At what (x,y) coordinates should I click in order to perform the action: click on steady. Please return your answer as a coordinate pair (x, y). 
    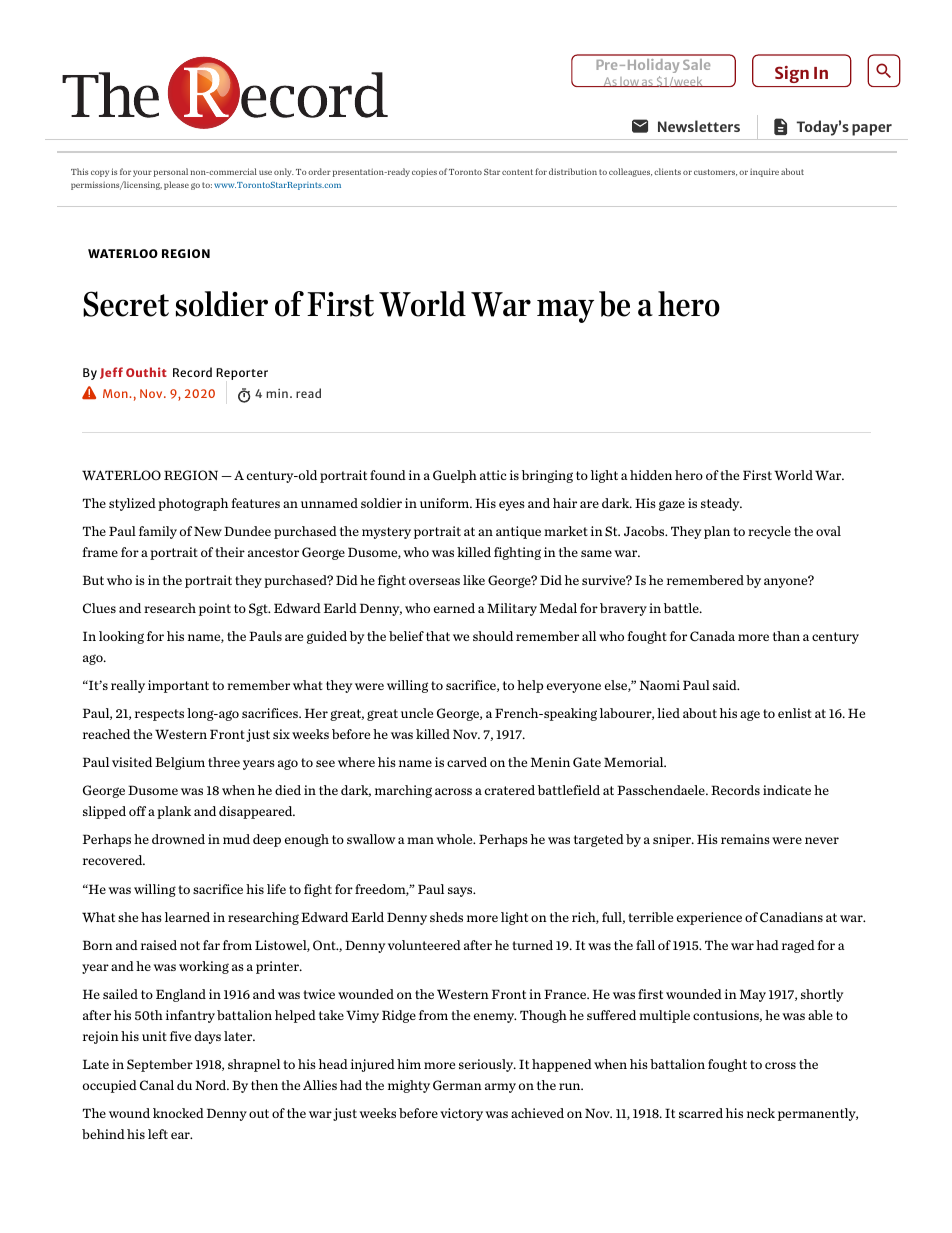
    Looking at the image, I should click on (721, 504).
